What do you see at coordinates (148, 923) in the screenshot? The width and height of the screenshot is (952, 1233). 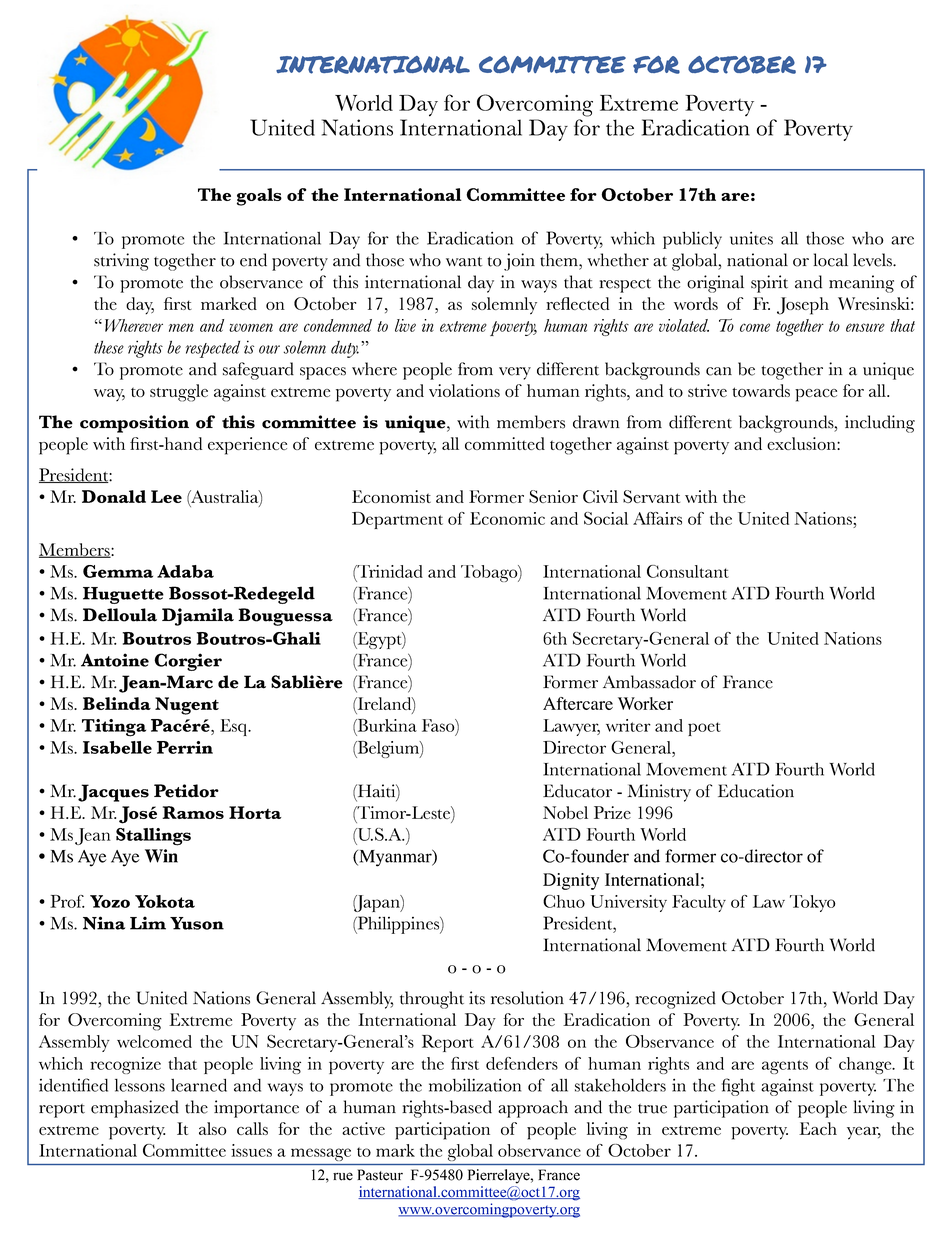 I see `Lim` at bounding box center [148, 923].
